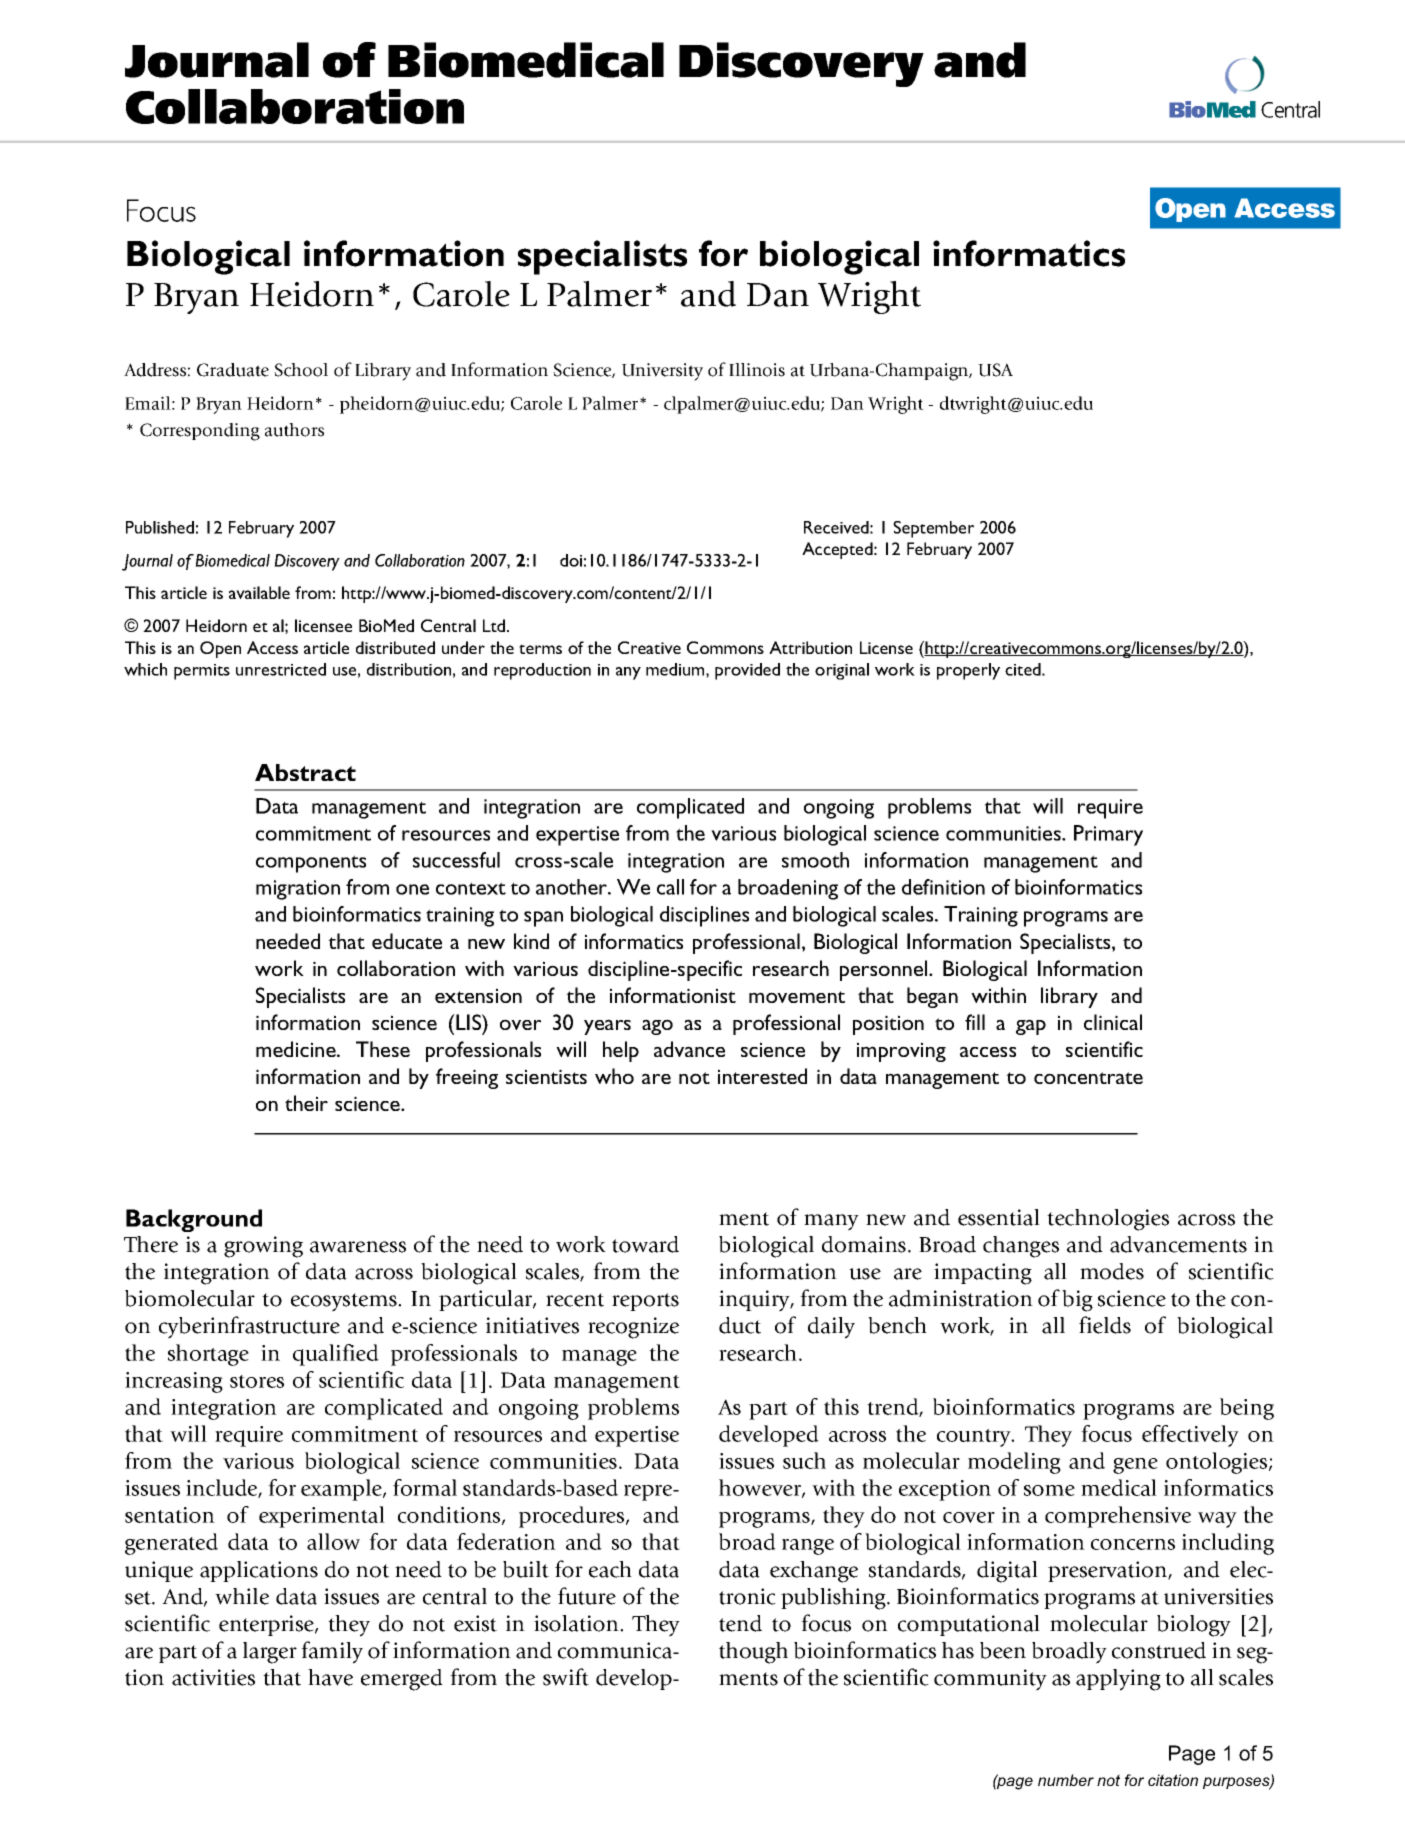 The image size is (1405, 1824). Describe the element at coordinates (333, 1541) in the image. I see `allow` at that location.
